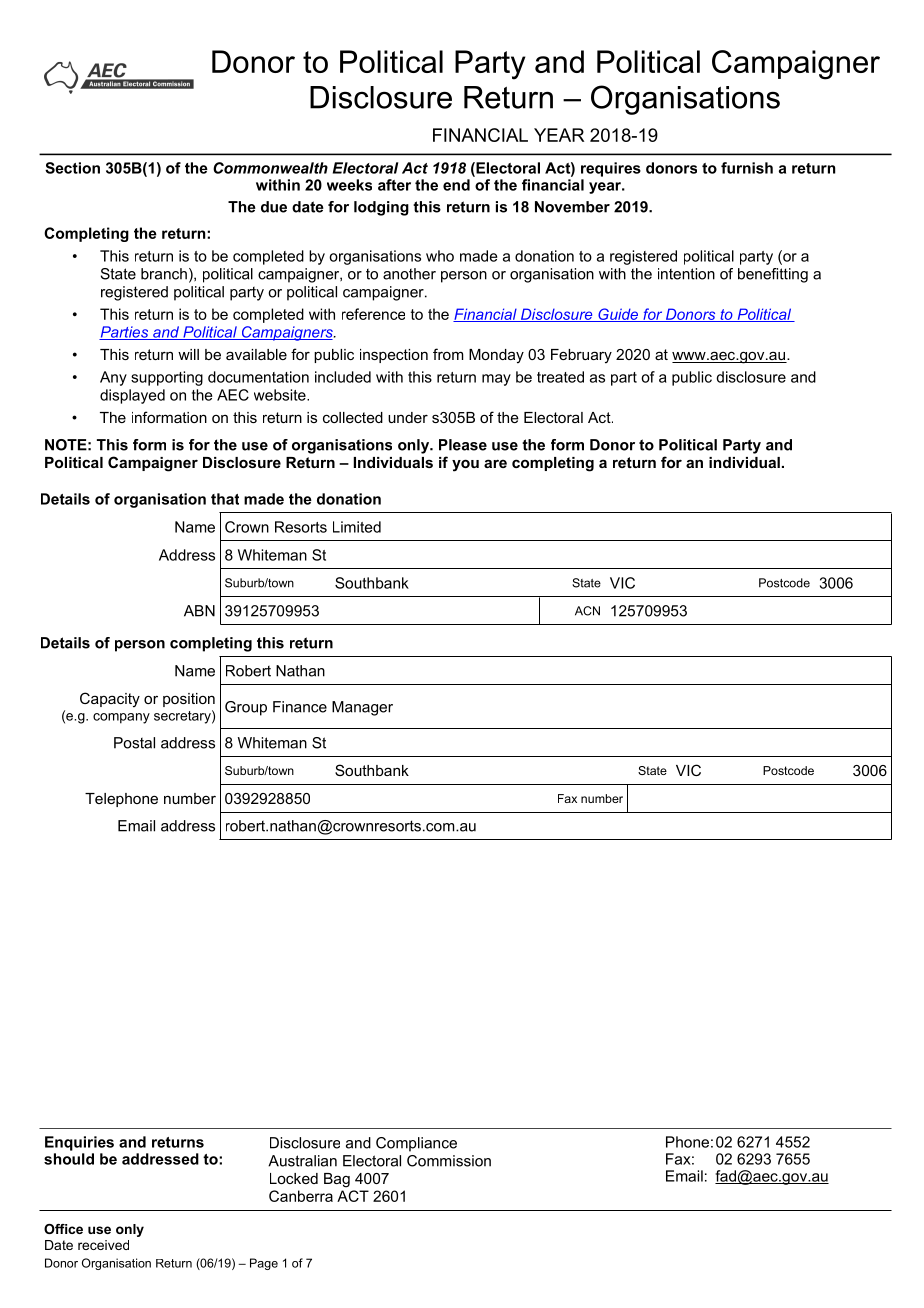  I want to click on received, so click(103, 1245).
